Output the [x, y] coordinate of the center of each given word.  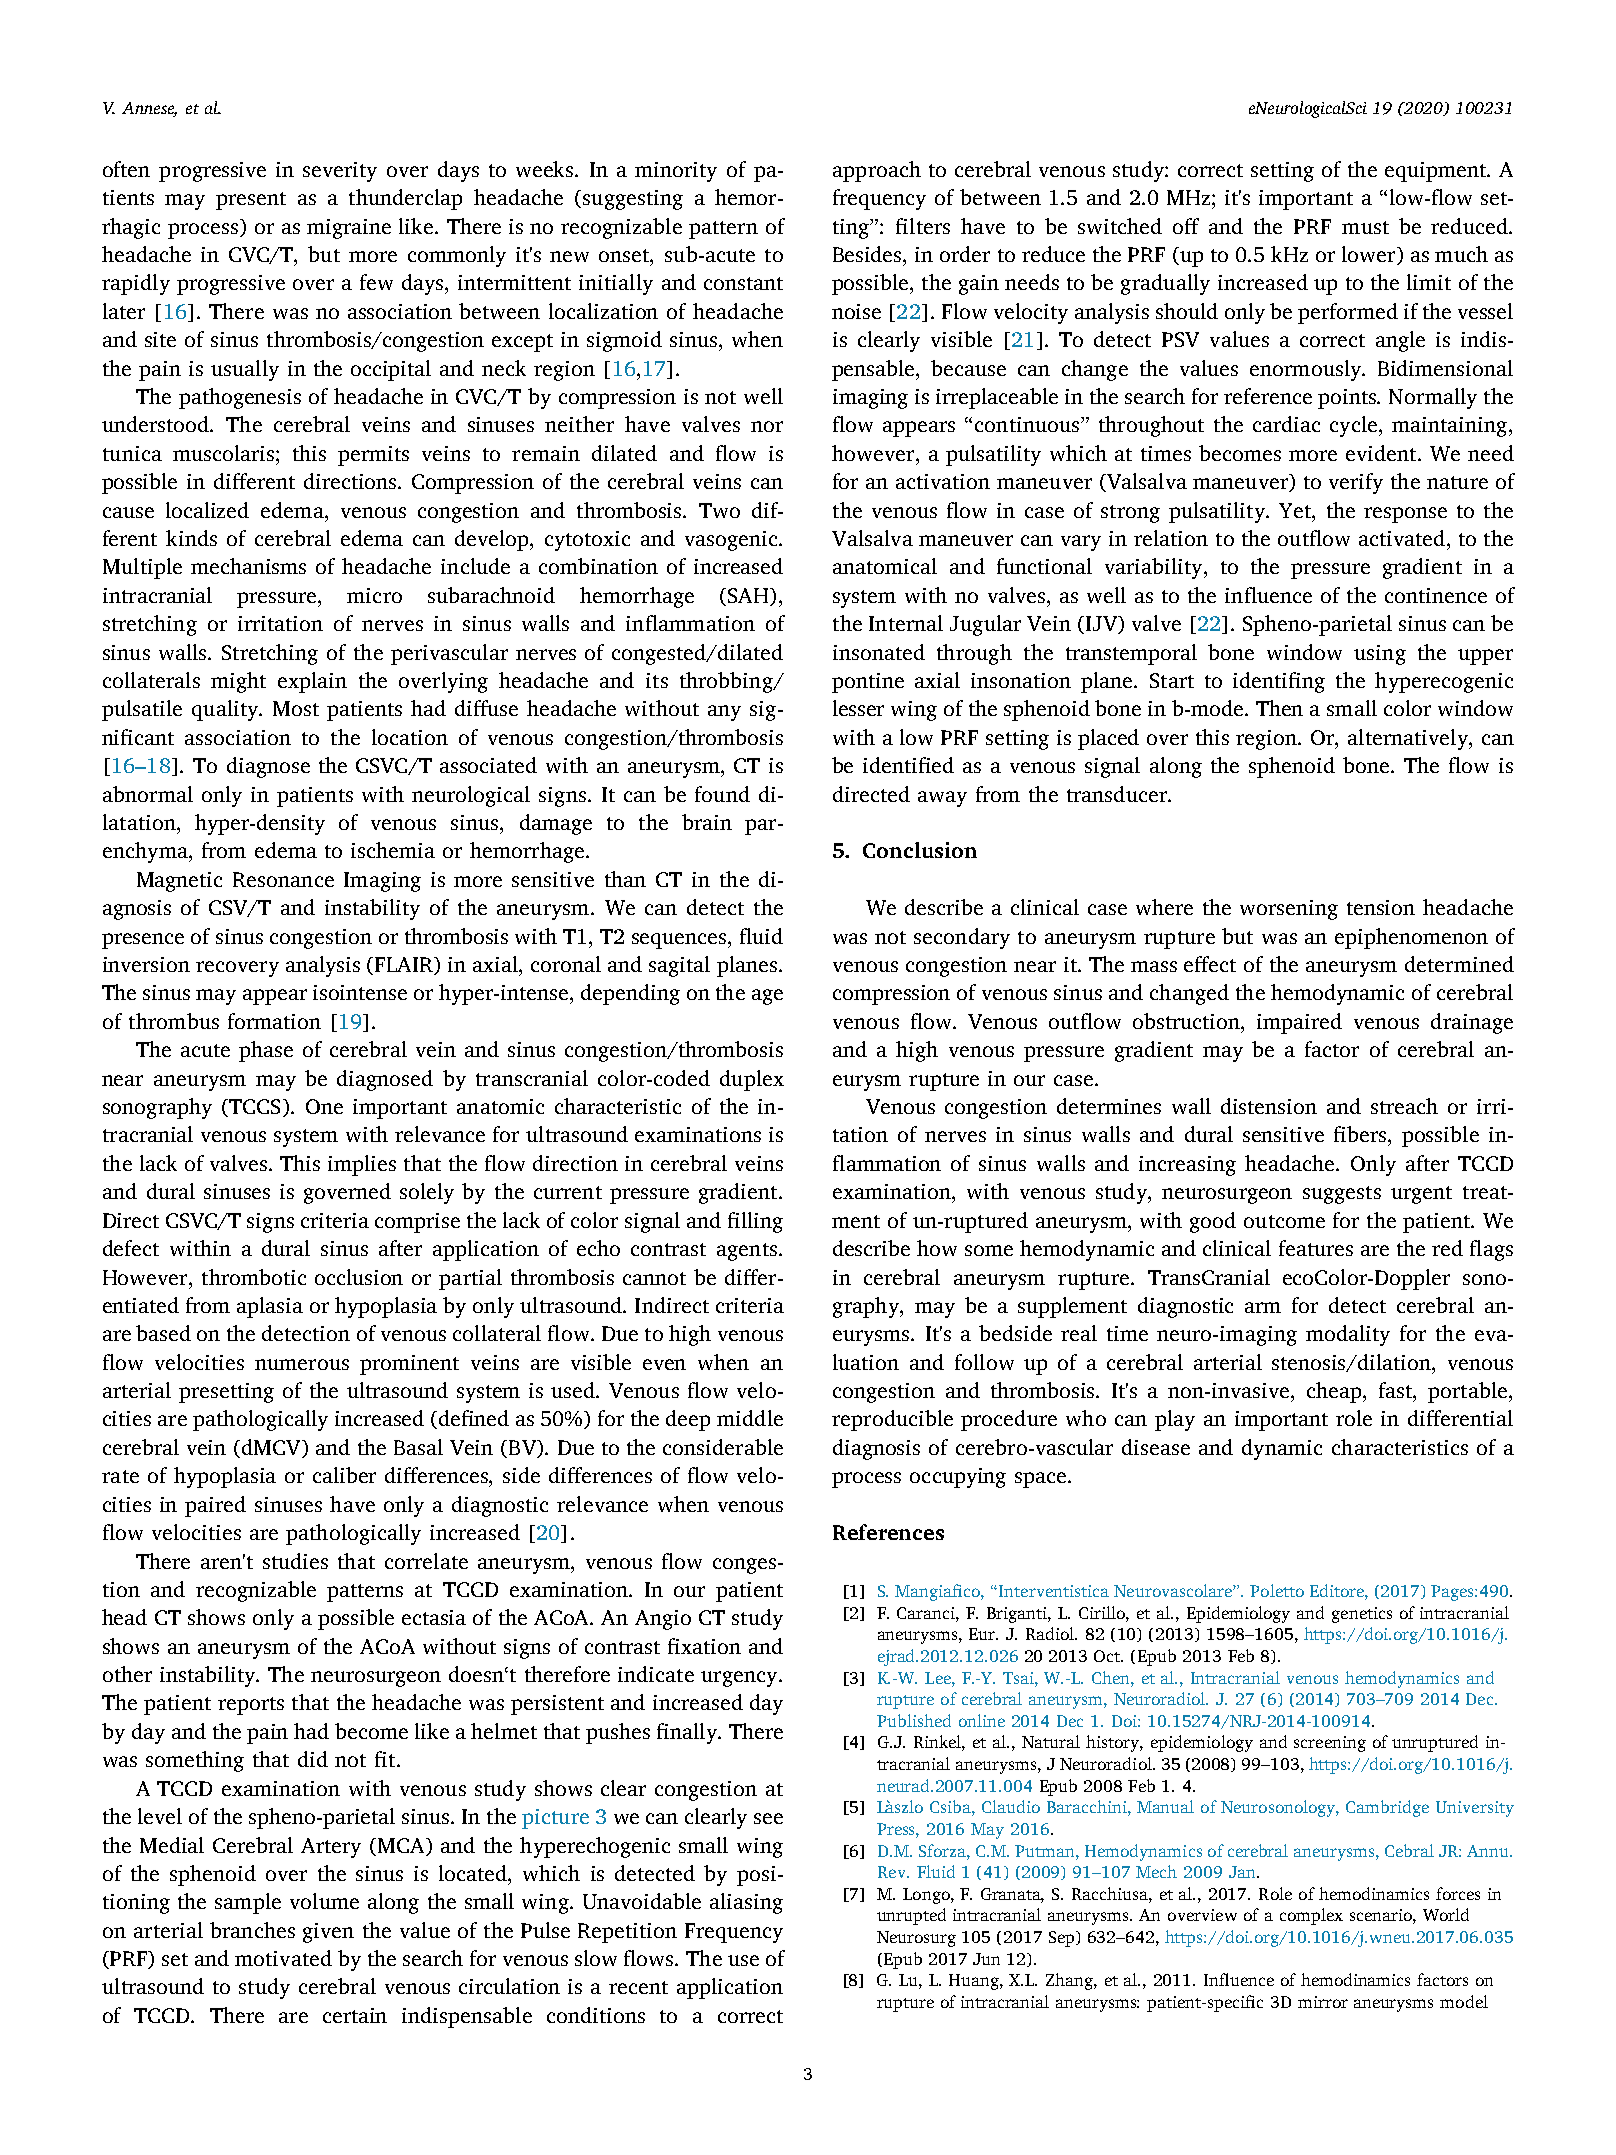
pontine [868, 683]
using [1380, 655]
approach [877, 171]
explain [312, 682]
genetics [1362, 1615]
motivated [283, 1958]
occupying [958, 1478]
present [251, 201]
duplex [752, 1080]
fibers [1361, 1134]
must [1365, 227]
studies [295, 1561]
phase [266, 1051]
